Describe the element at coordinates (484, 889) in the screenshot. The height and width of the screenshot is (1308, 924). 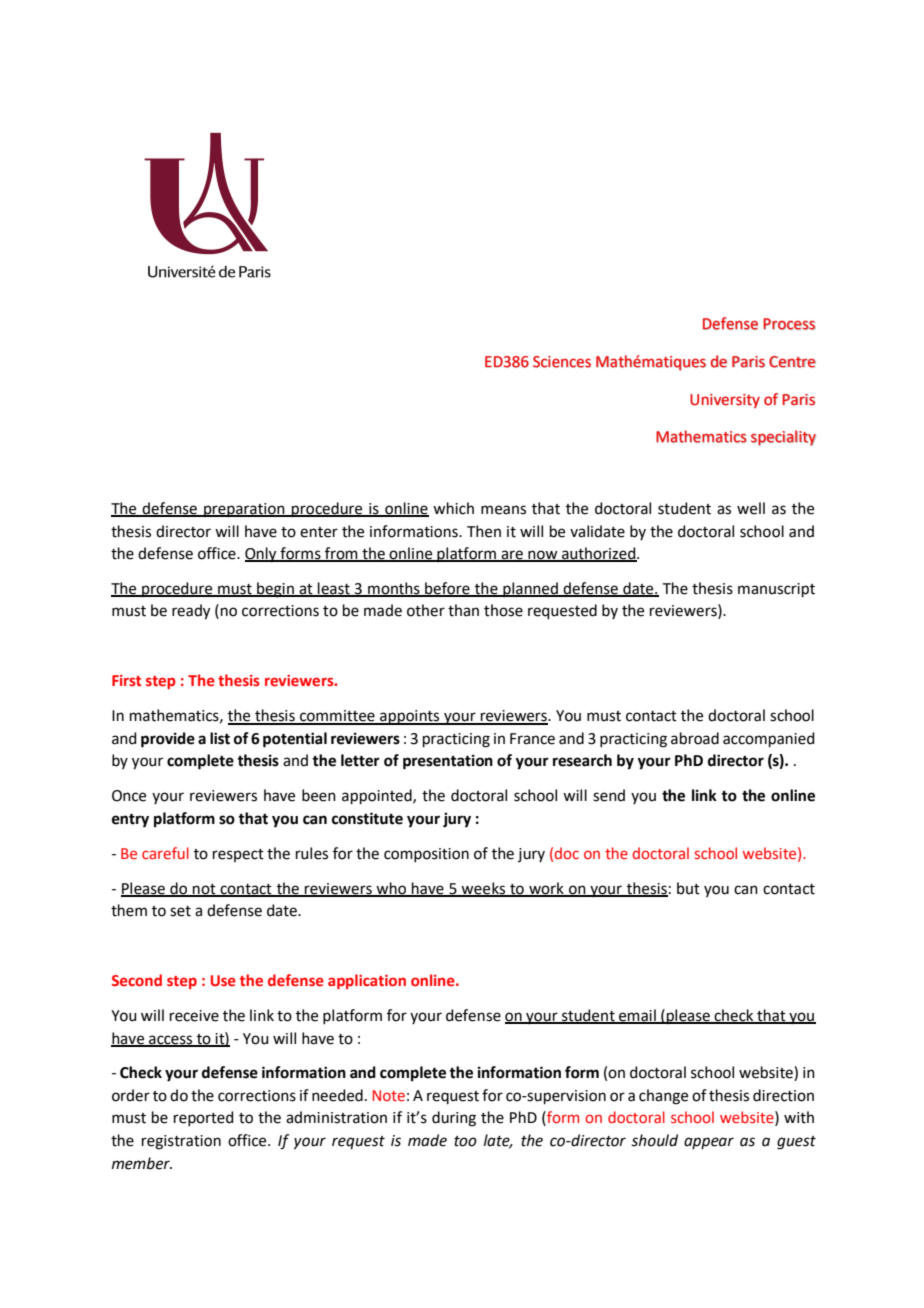
I see `weeks` at that location.
